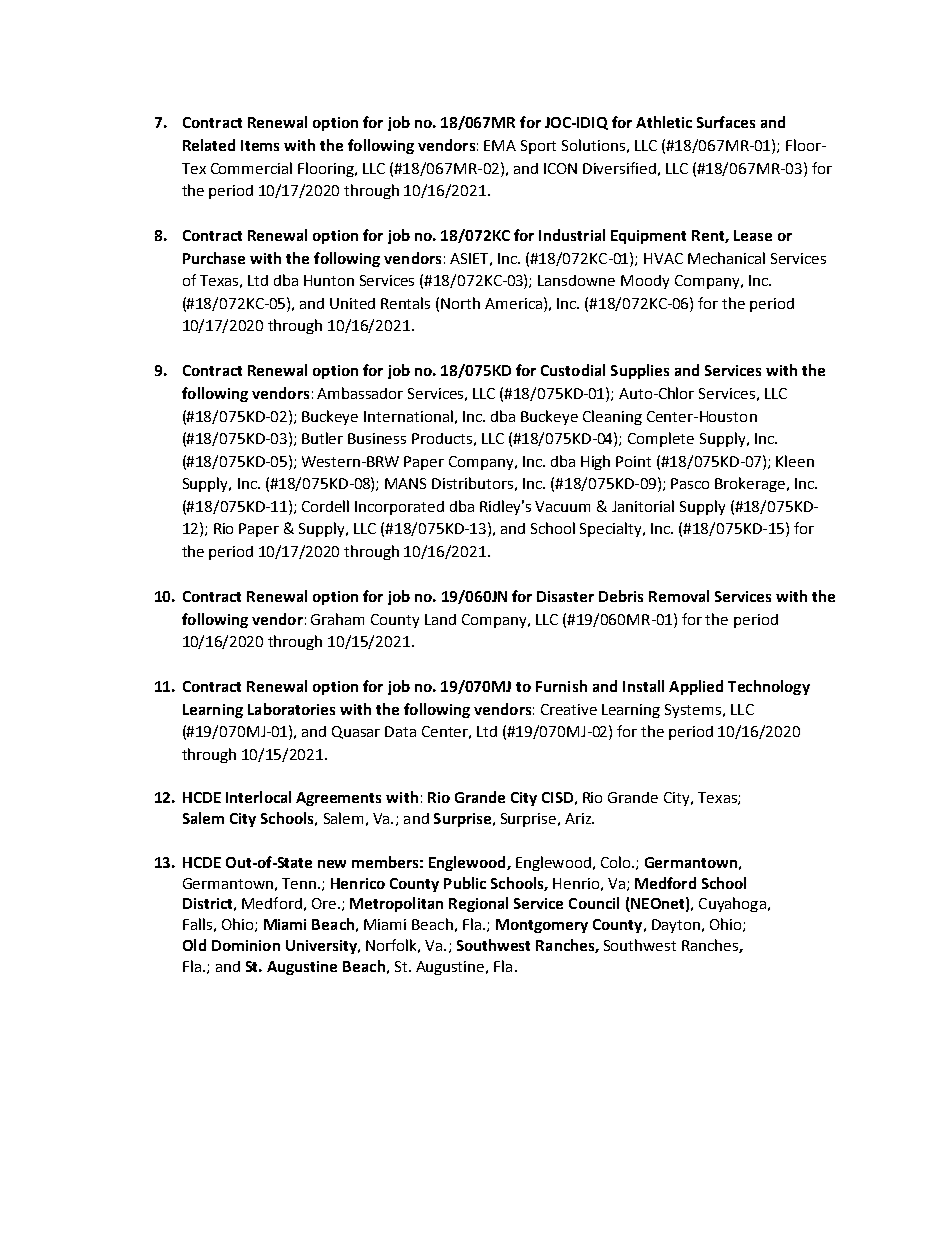  Describe the element at coordinates (352, 303) in the document. I see `United` at that location.
